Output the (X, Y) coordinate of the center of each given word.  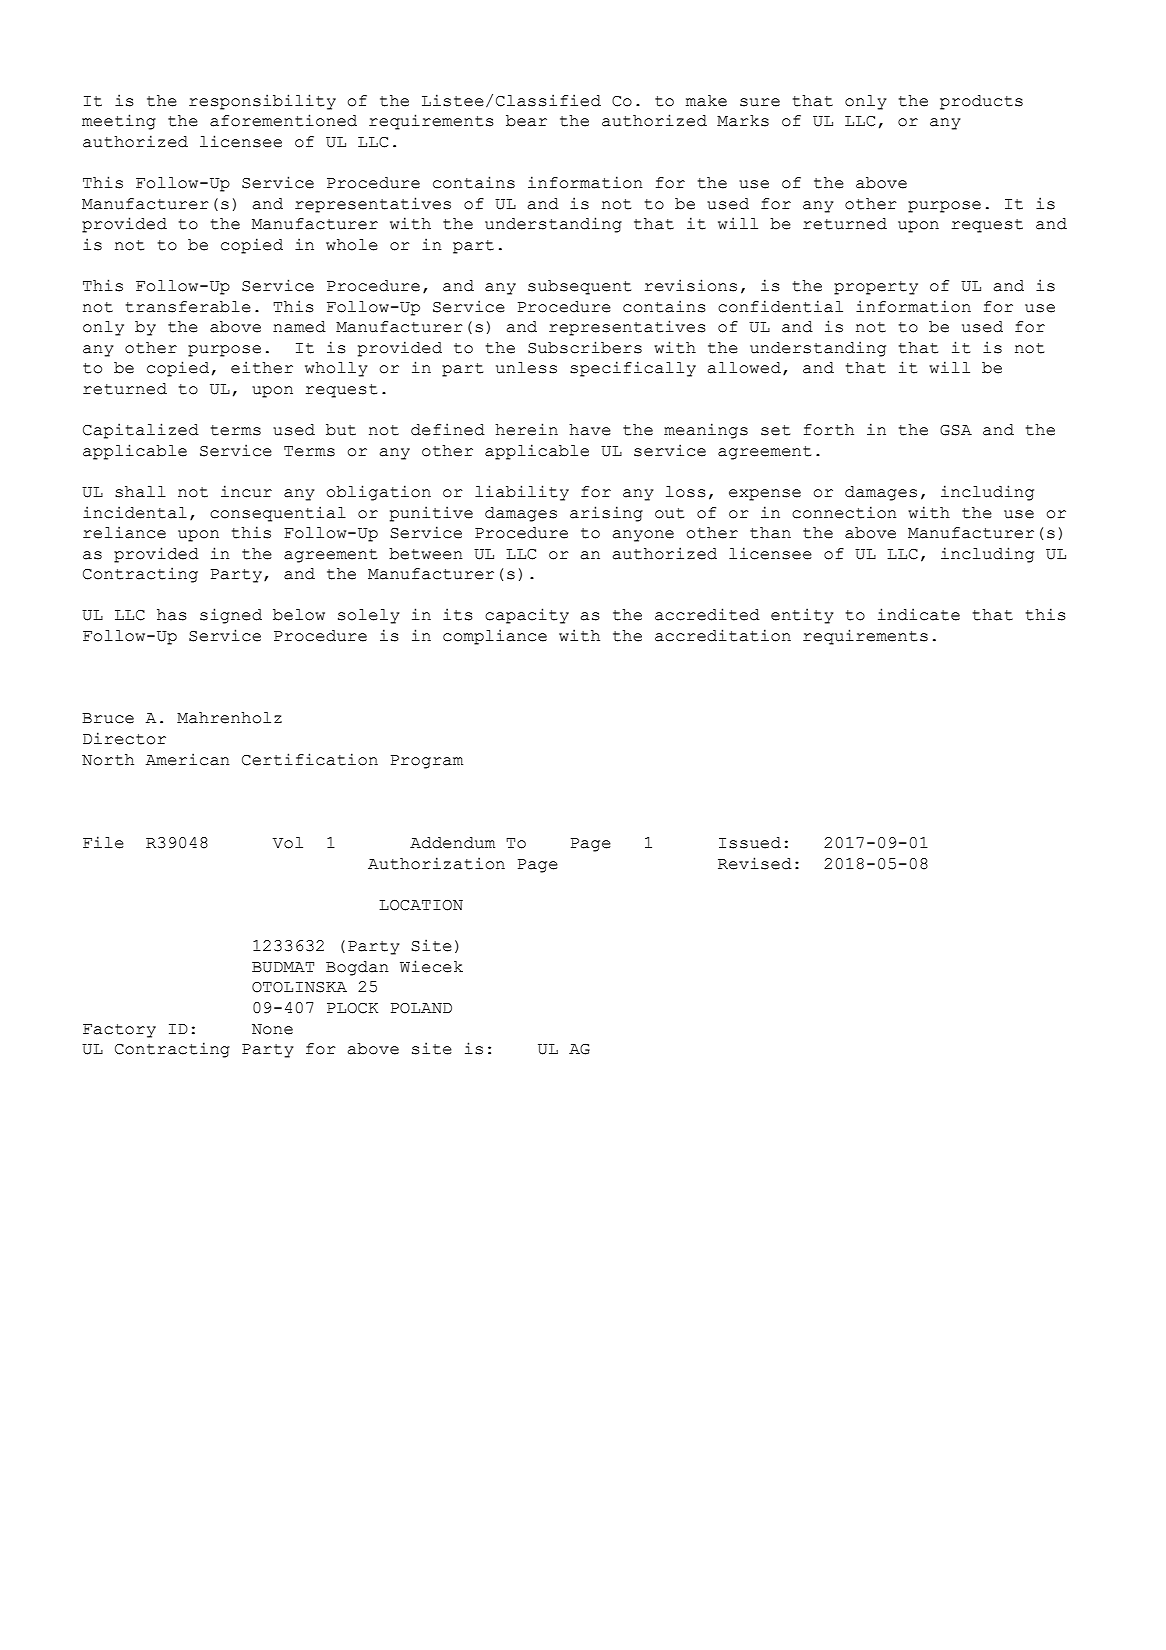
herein (526, 429)
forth (829, 430)
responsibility (262, 102)
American (188, 759)
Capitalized (141, 431)
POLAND (421, 1008)
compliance (495, 637)
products (981, 102)
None (272, 1029)
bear (526, 121)
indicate (919, 614)
